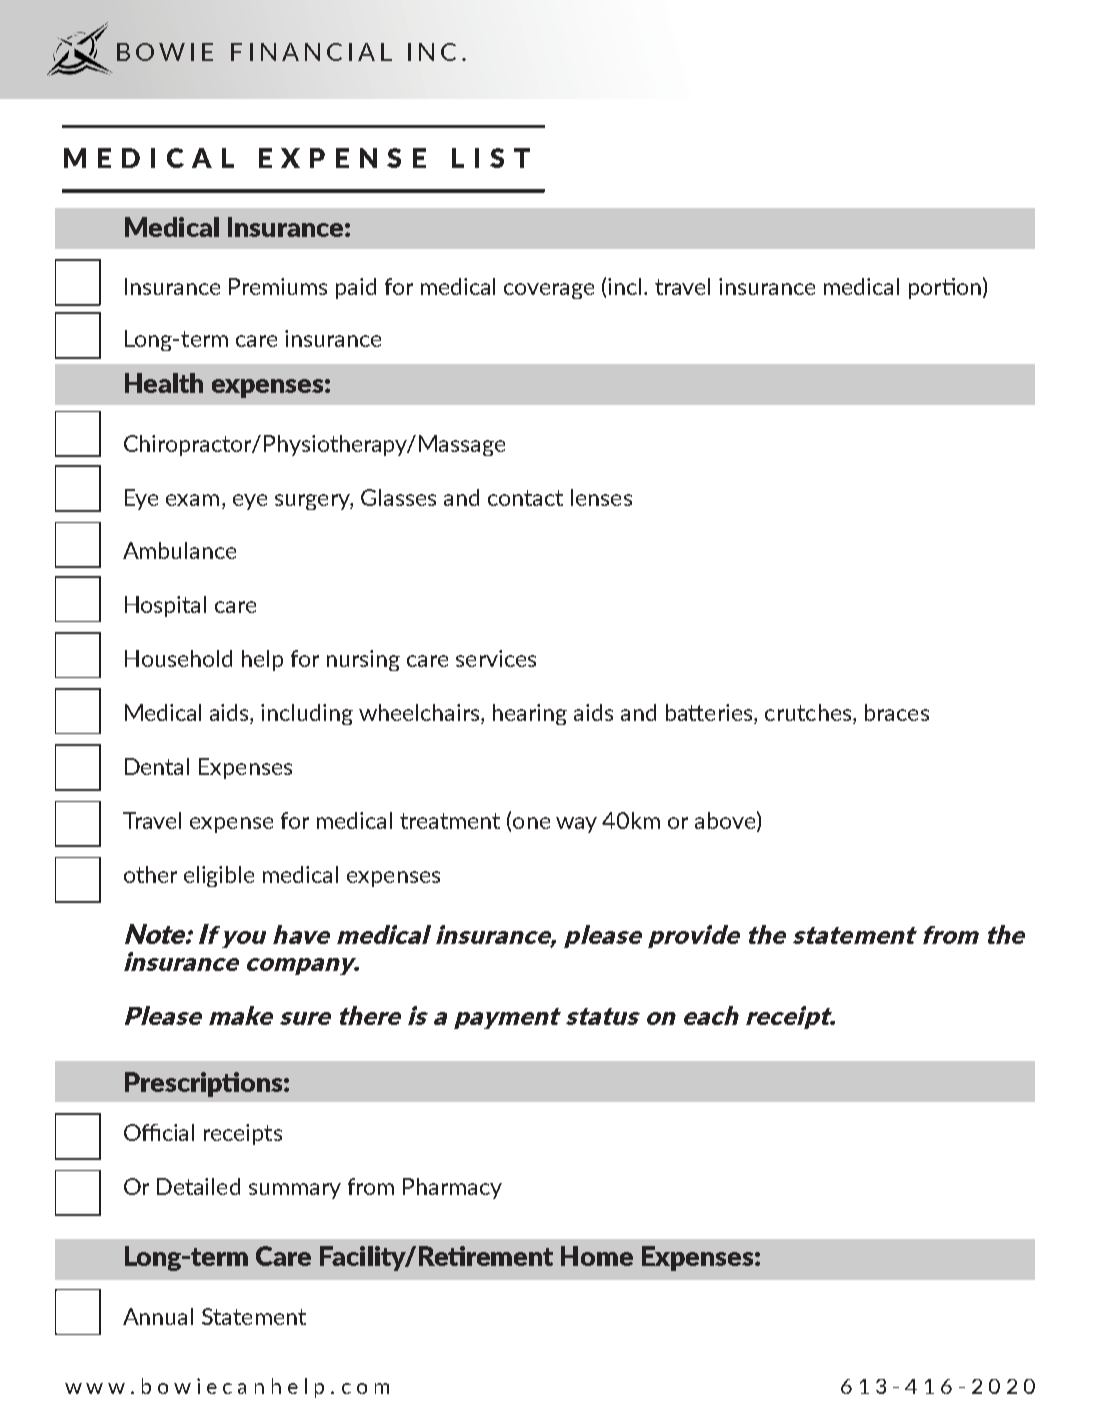 The height and width of the document is (1422, 1099). I want to click on FINANCIAL, so click(311, 52).
